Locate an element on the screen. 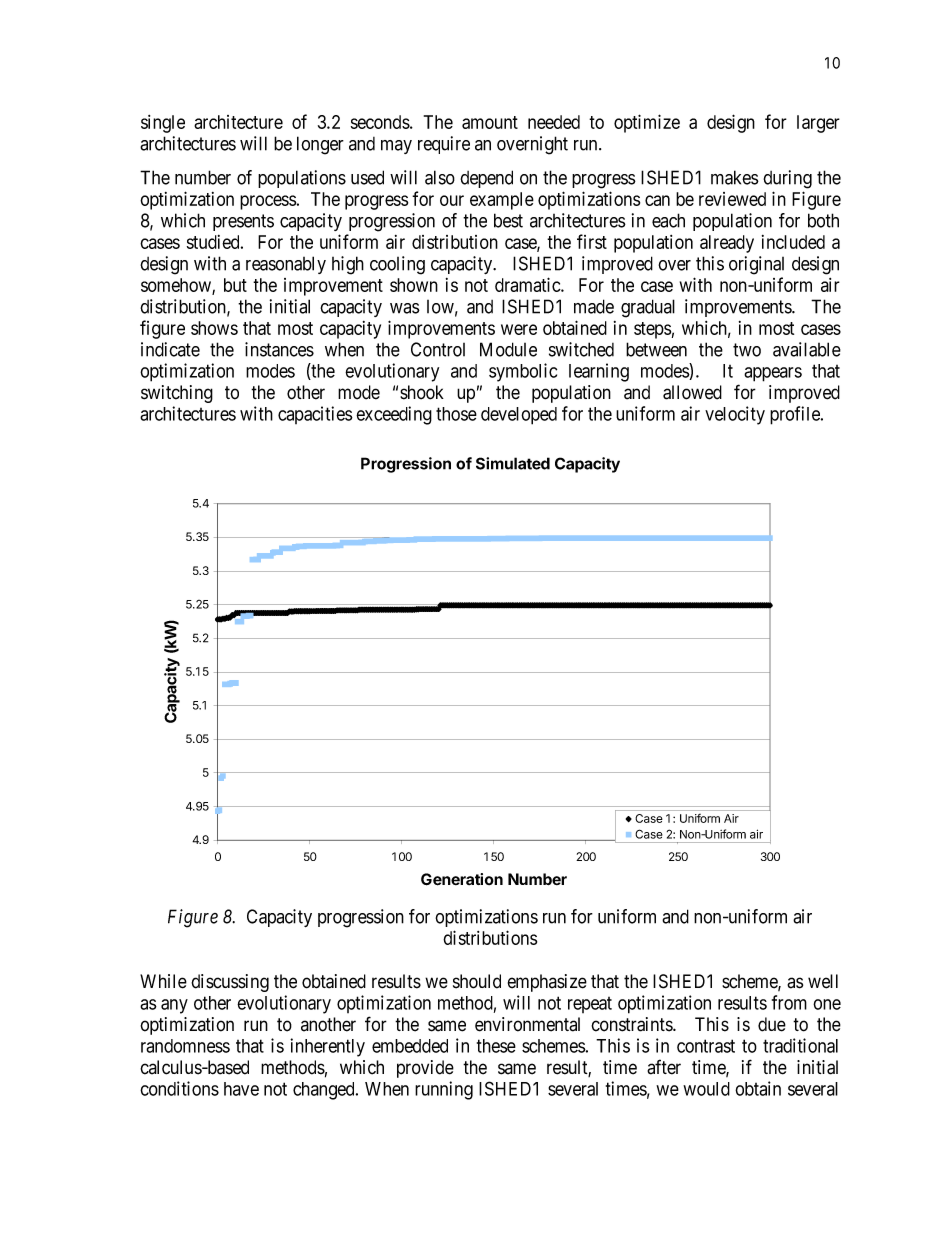  Simulated is located at coordinates (513, 463).
